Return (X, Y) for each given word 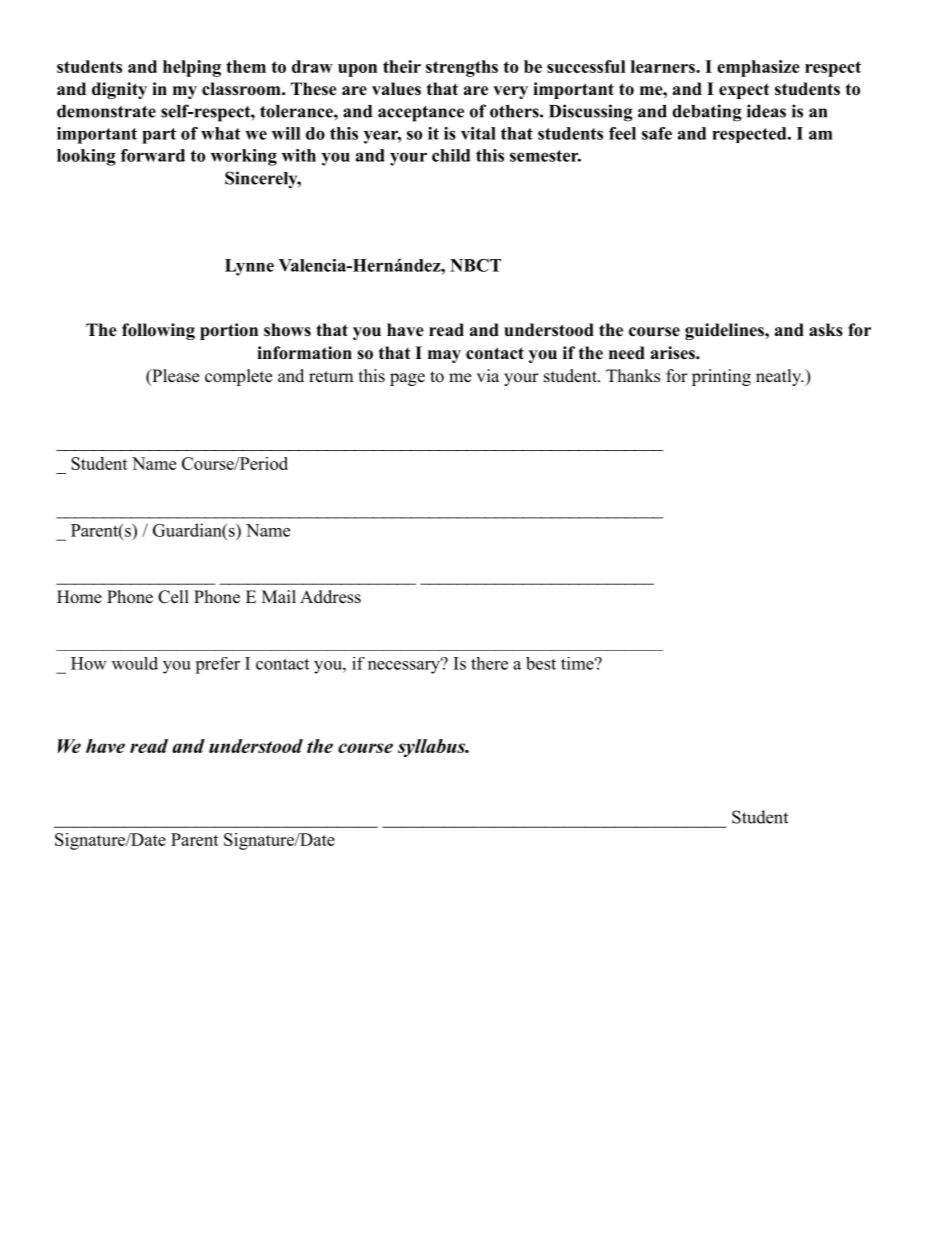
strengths (462, 68)
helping (192, 68)
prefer (217, 665)
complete (238, 377)
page (407, 379)
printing (721, 377)
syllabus (433, 748)
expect (744, 91)
